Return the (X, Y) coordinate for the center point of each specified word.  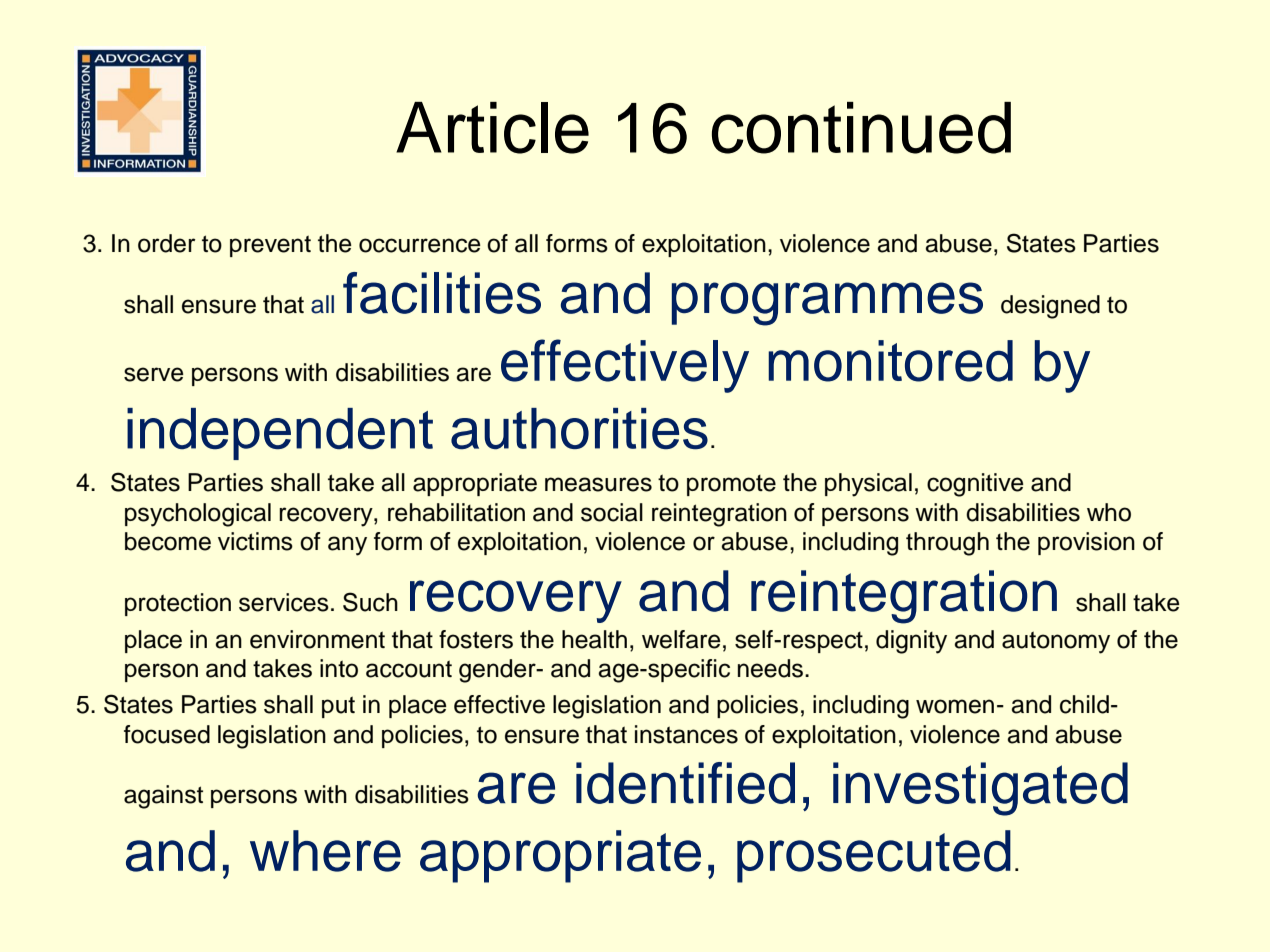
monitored (890, 361)
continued (861, 128)
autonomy (1056, 642)
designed (1050, 307)
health (594, 639)
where (325, 851)
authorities (579, 429)
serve (154, 374)
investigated (980, 789)
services (284, 602)
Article (492, 128)
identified (685, 783)
